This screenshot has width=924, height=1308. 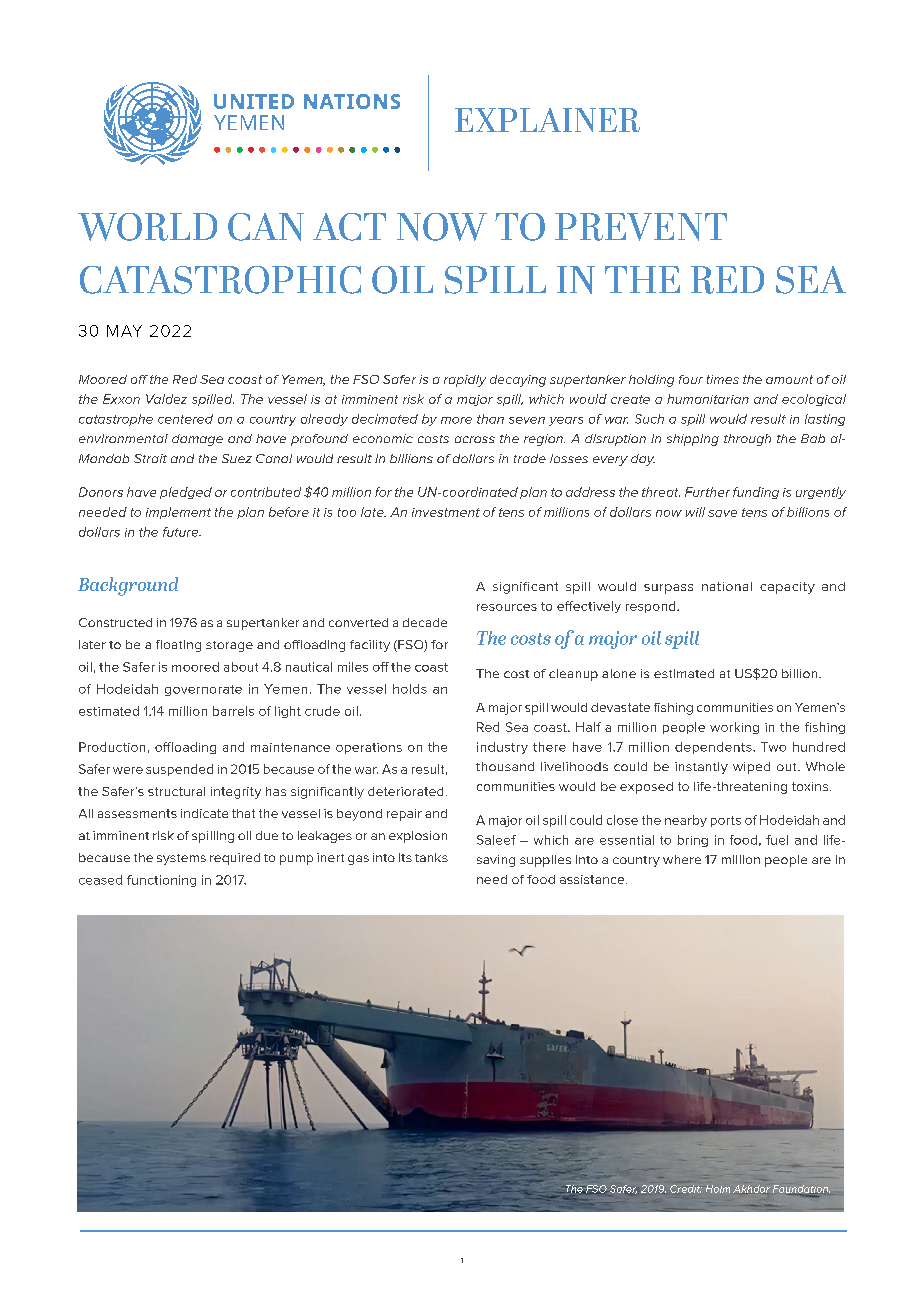 What do you see at coordinates (425, 622) in the screenshot?
I see `decade` at bounding box center [425, 622].
